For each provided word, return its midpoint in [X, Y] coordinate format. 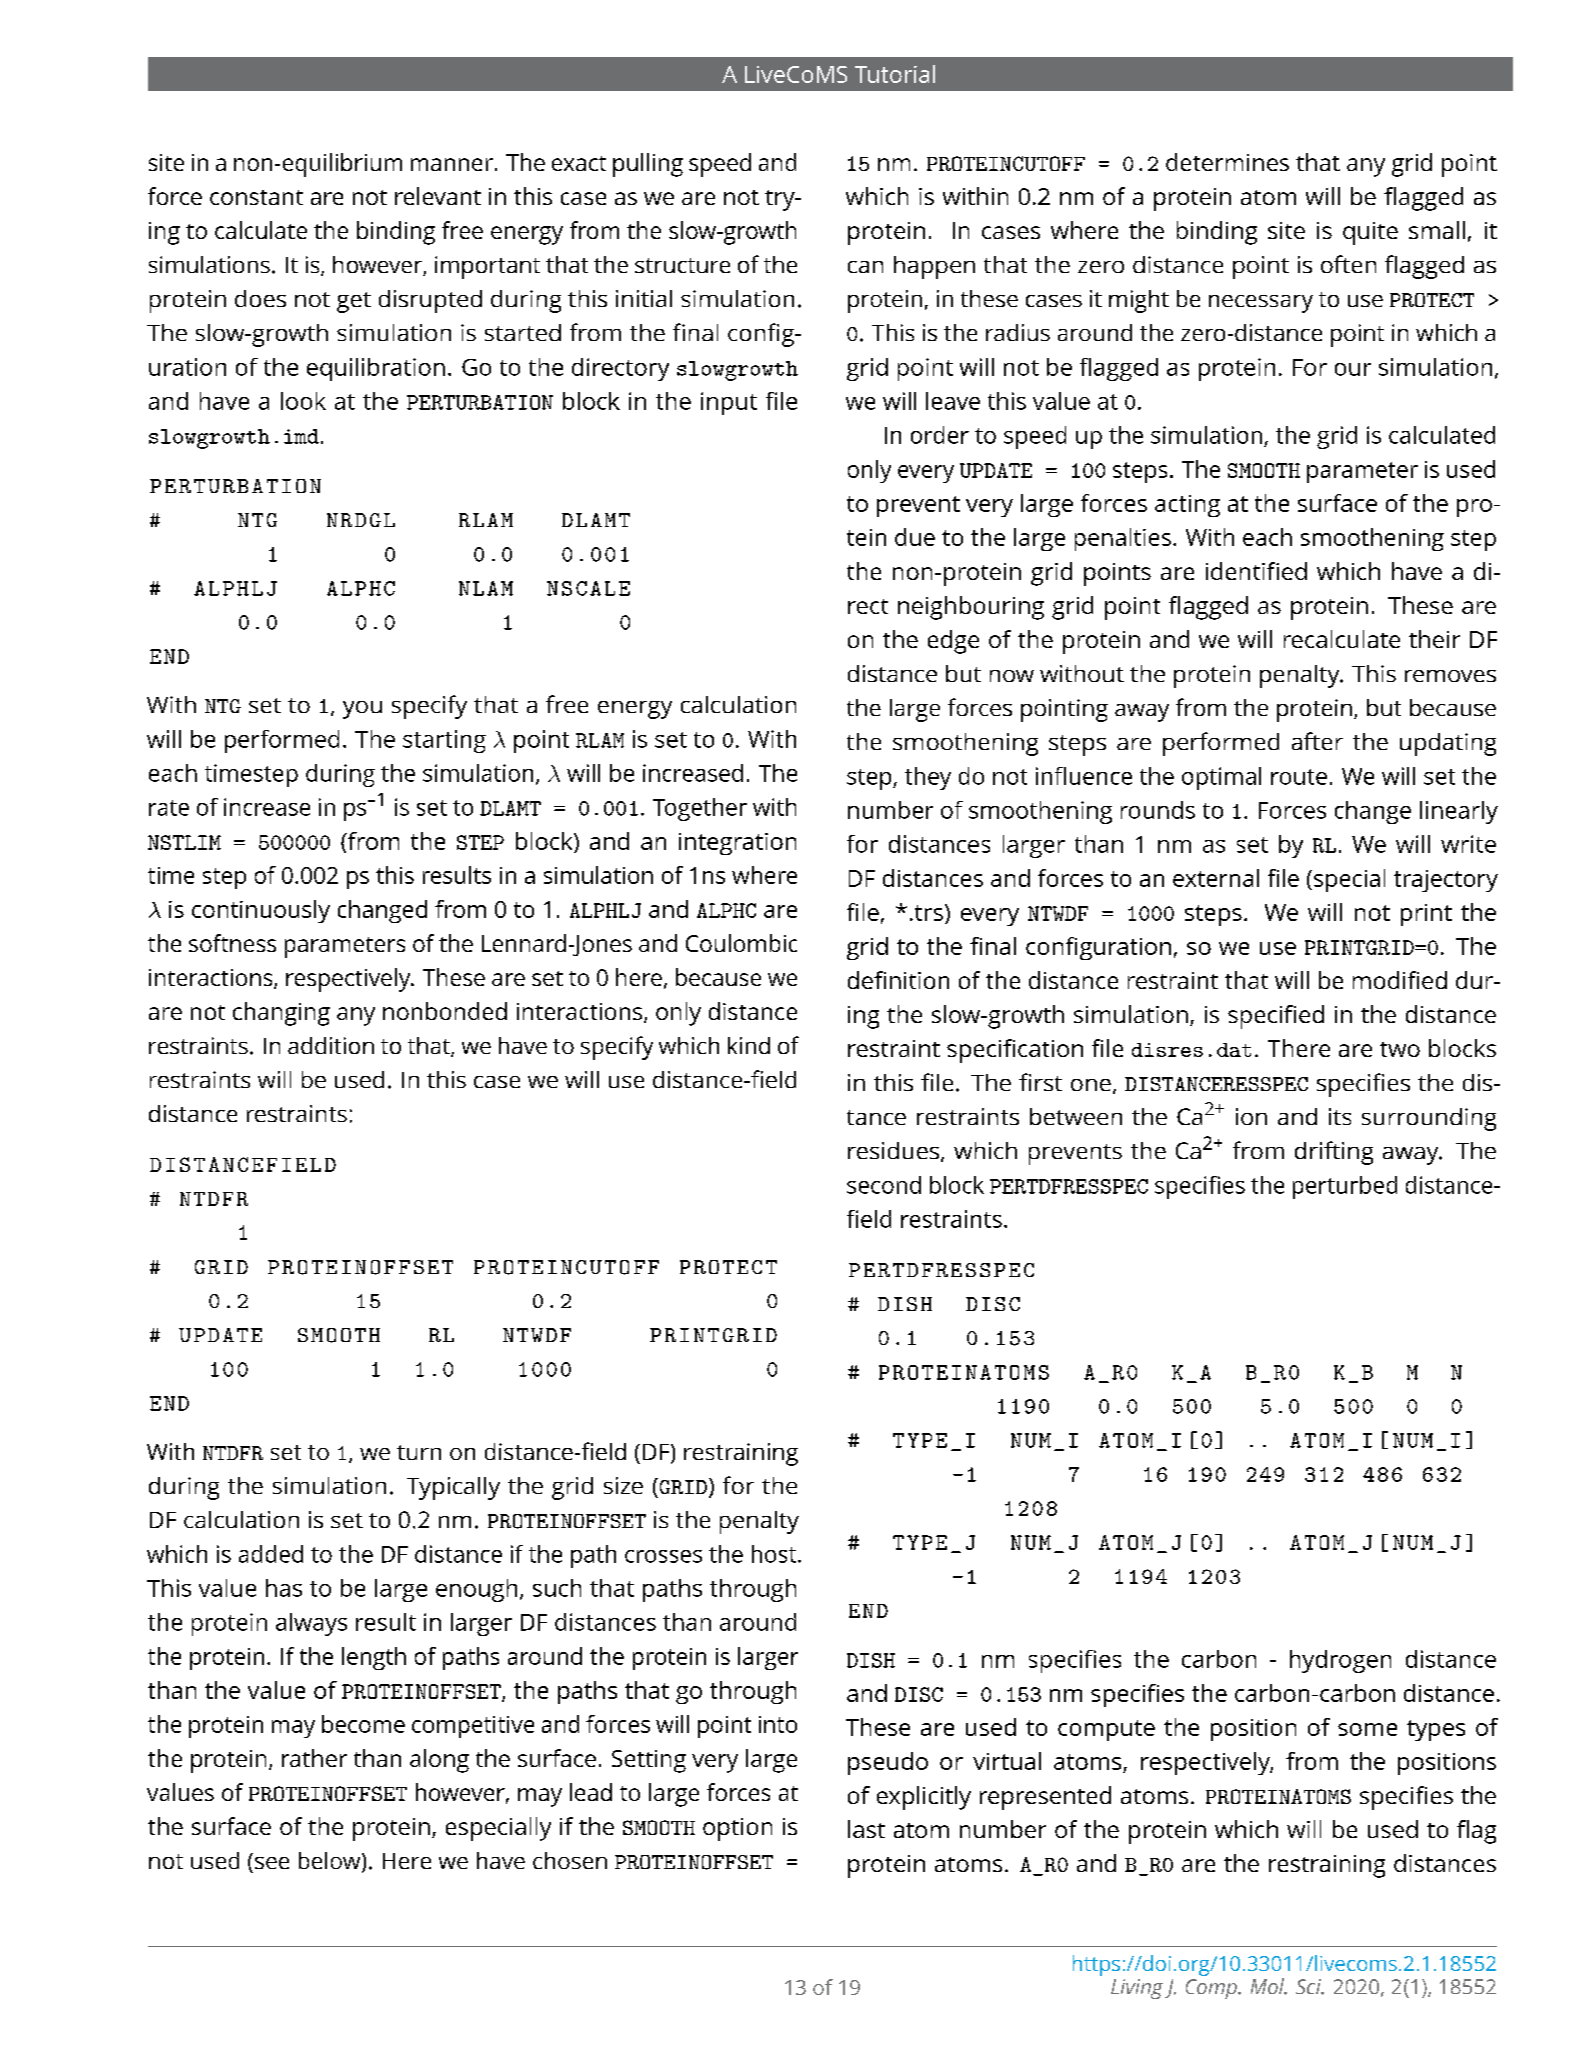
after [1317, 741]
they [928, 778]
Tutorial [895, 74]
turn [419, 1452]
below [331, 1862]
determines [1227, 162]
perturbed [1345, 1187]
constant [256, 197]
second [884, 1185]
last [866, 1829]
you [362, 710]
